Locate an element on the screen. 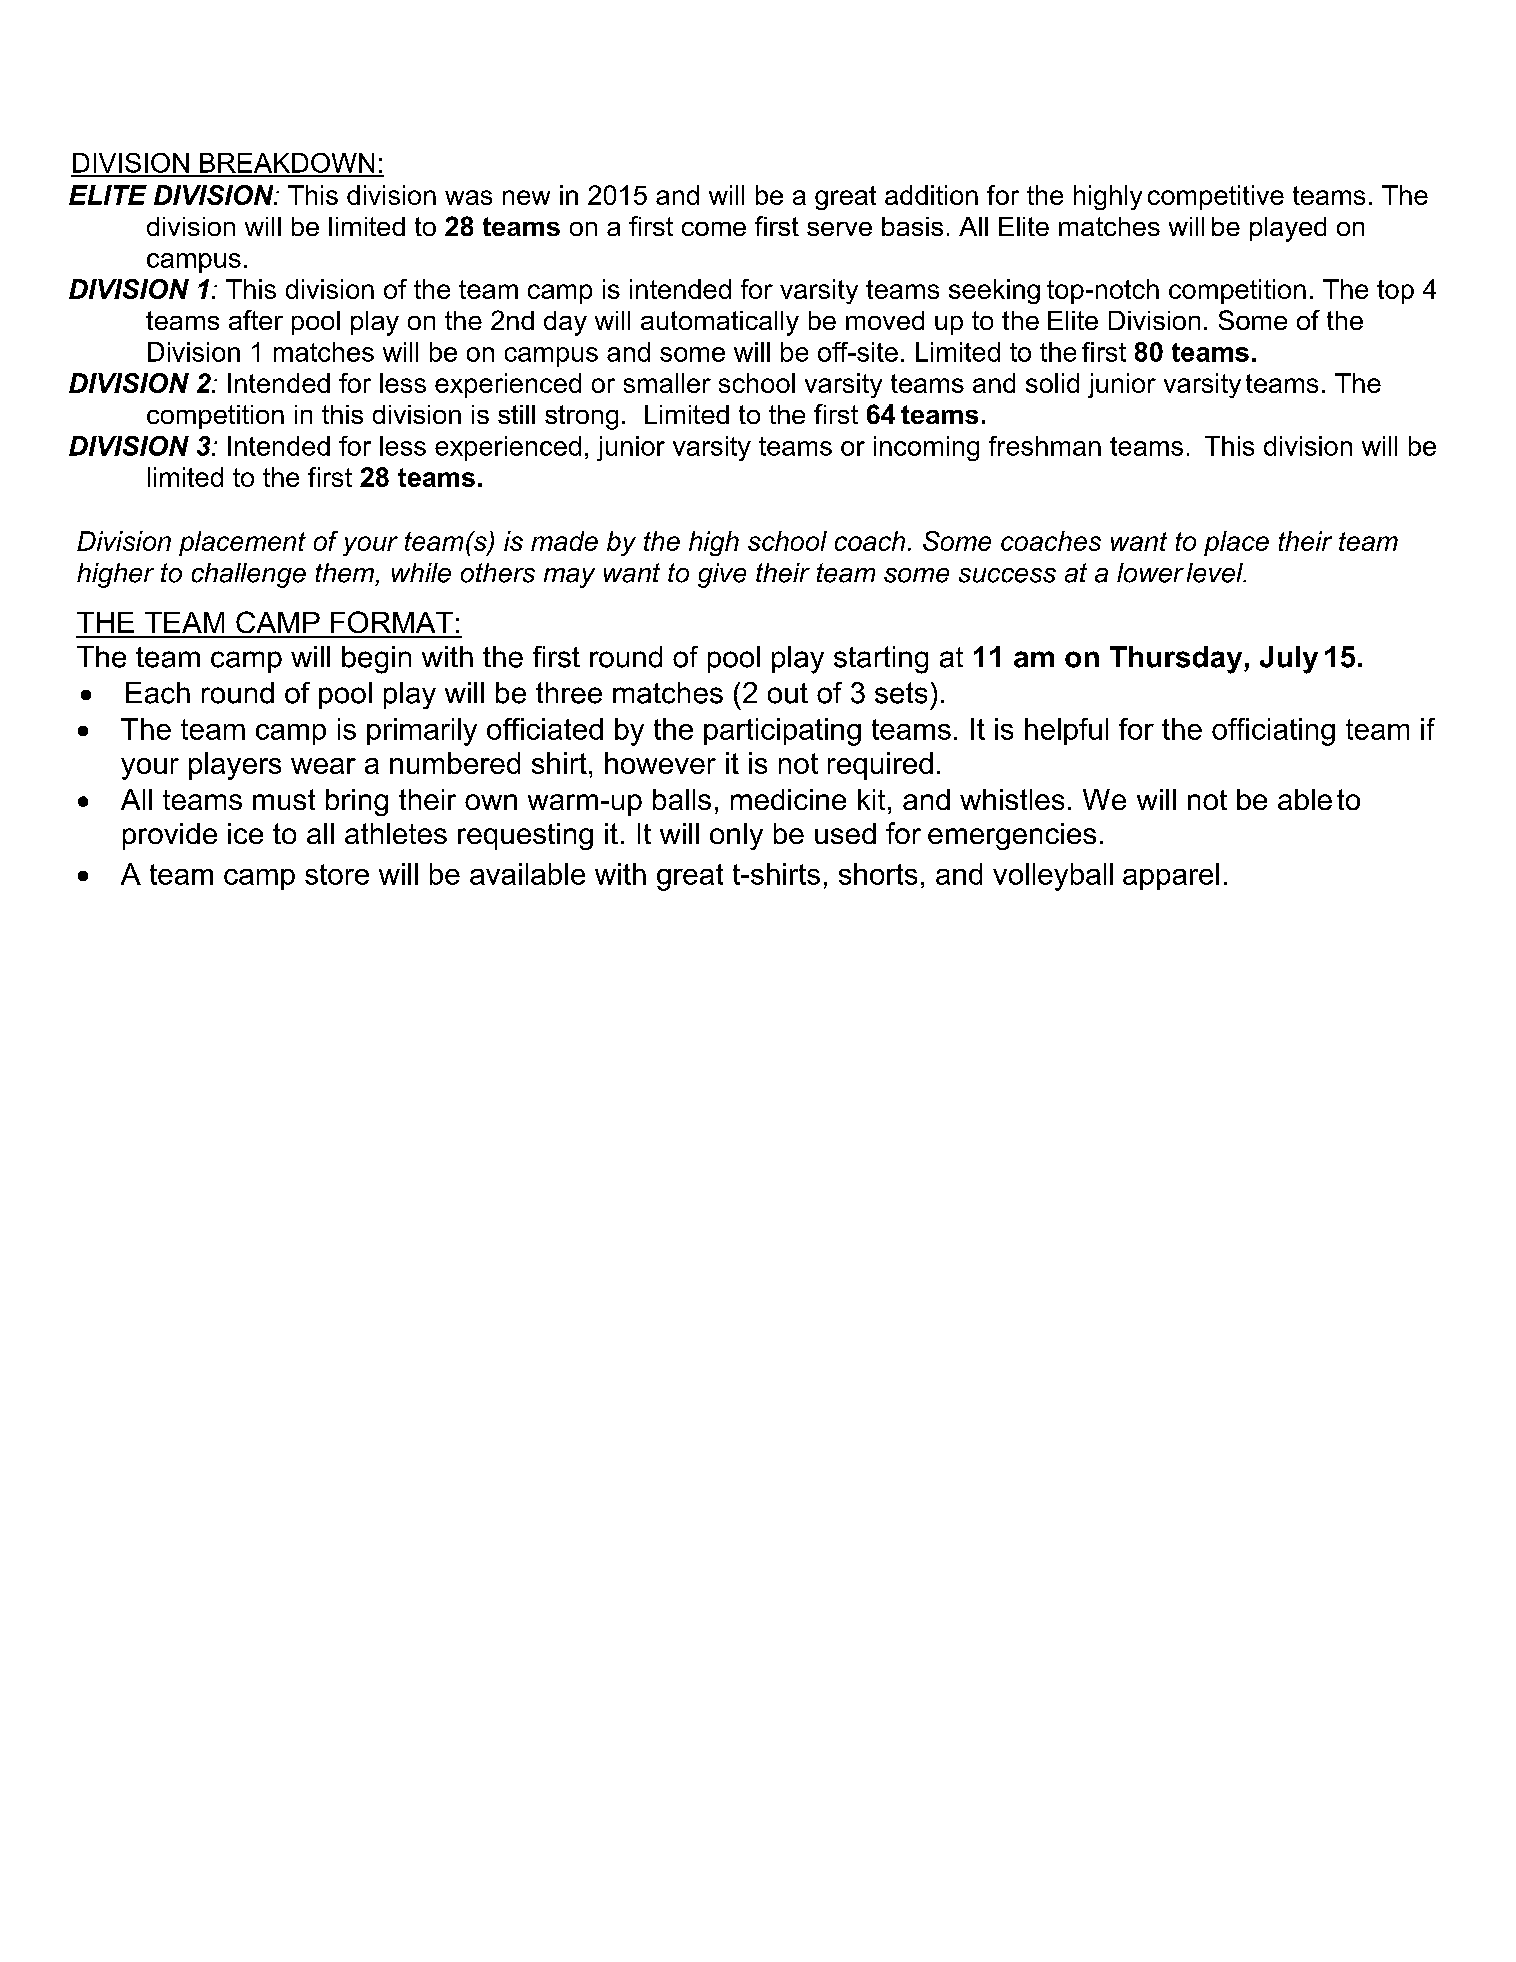 This screenshot has width=1516, height=1962. still is located at coordinates (516, 414).
